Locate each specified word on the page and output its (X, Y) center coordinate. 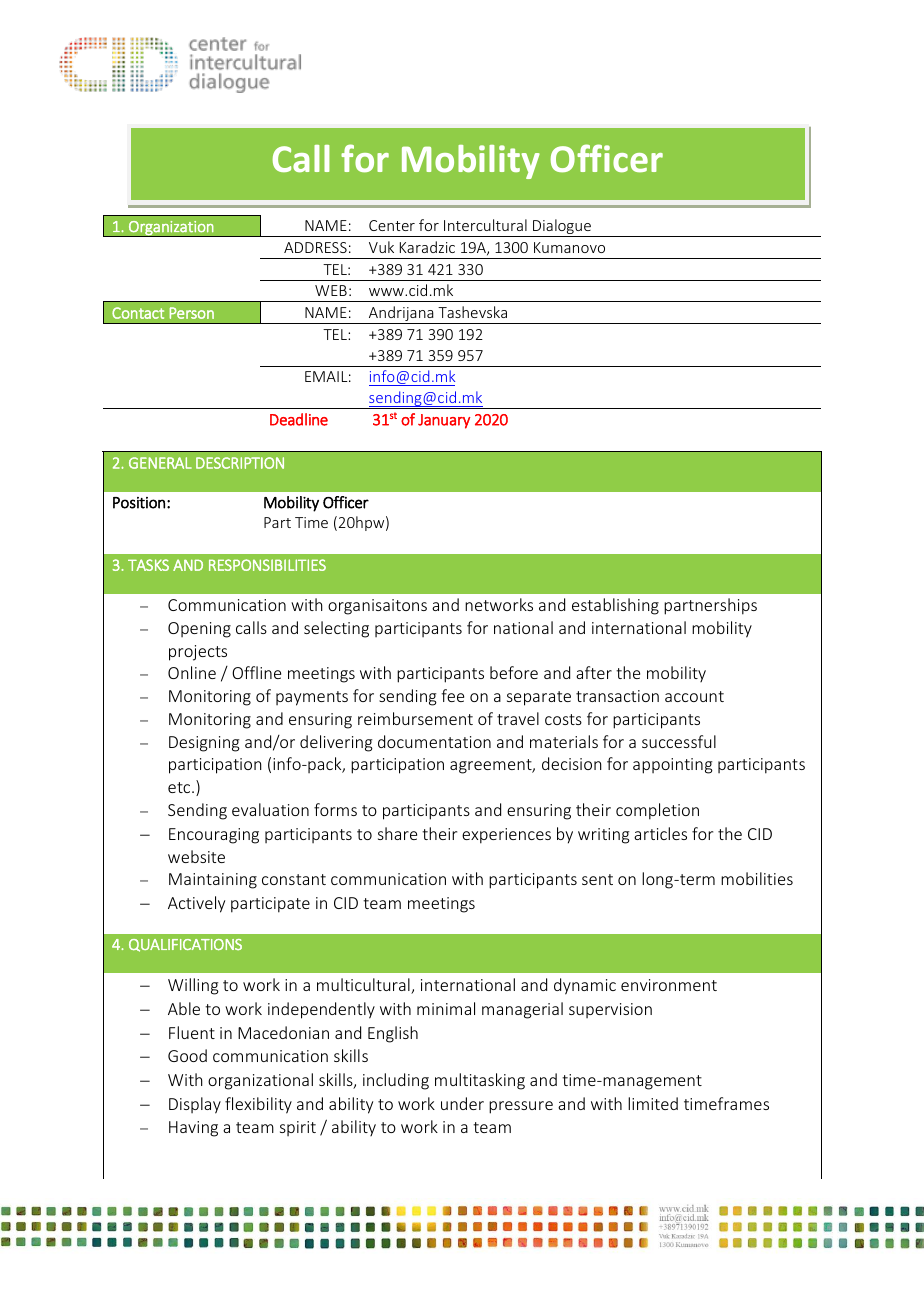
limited (653, 1103)
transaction (617, 696)
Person (191, 313)
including (396, 1081)
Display (195, 1105)
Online (192, 672)
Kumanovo (569, 247)
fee (452, 695)
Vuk (381, 247)
